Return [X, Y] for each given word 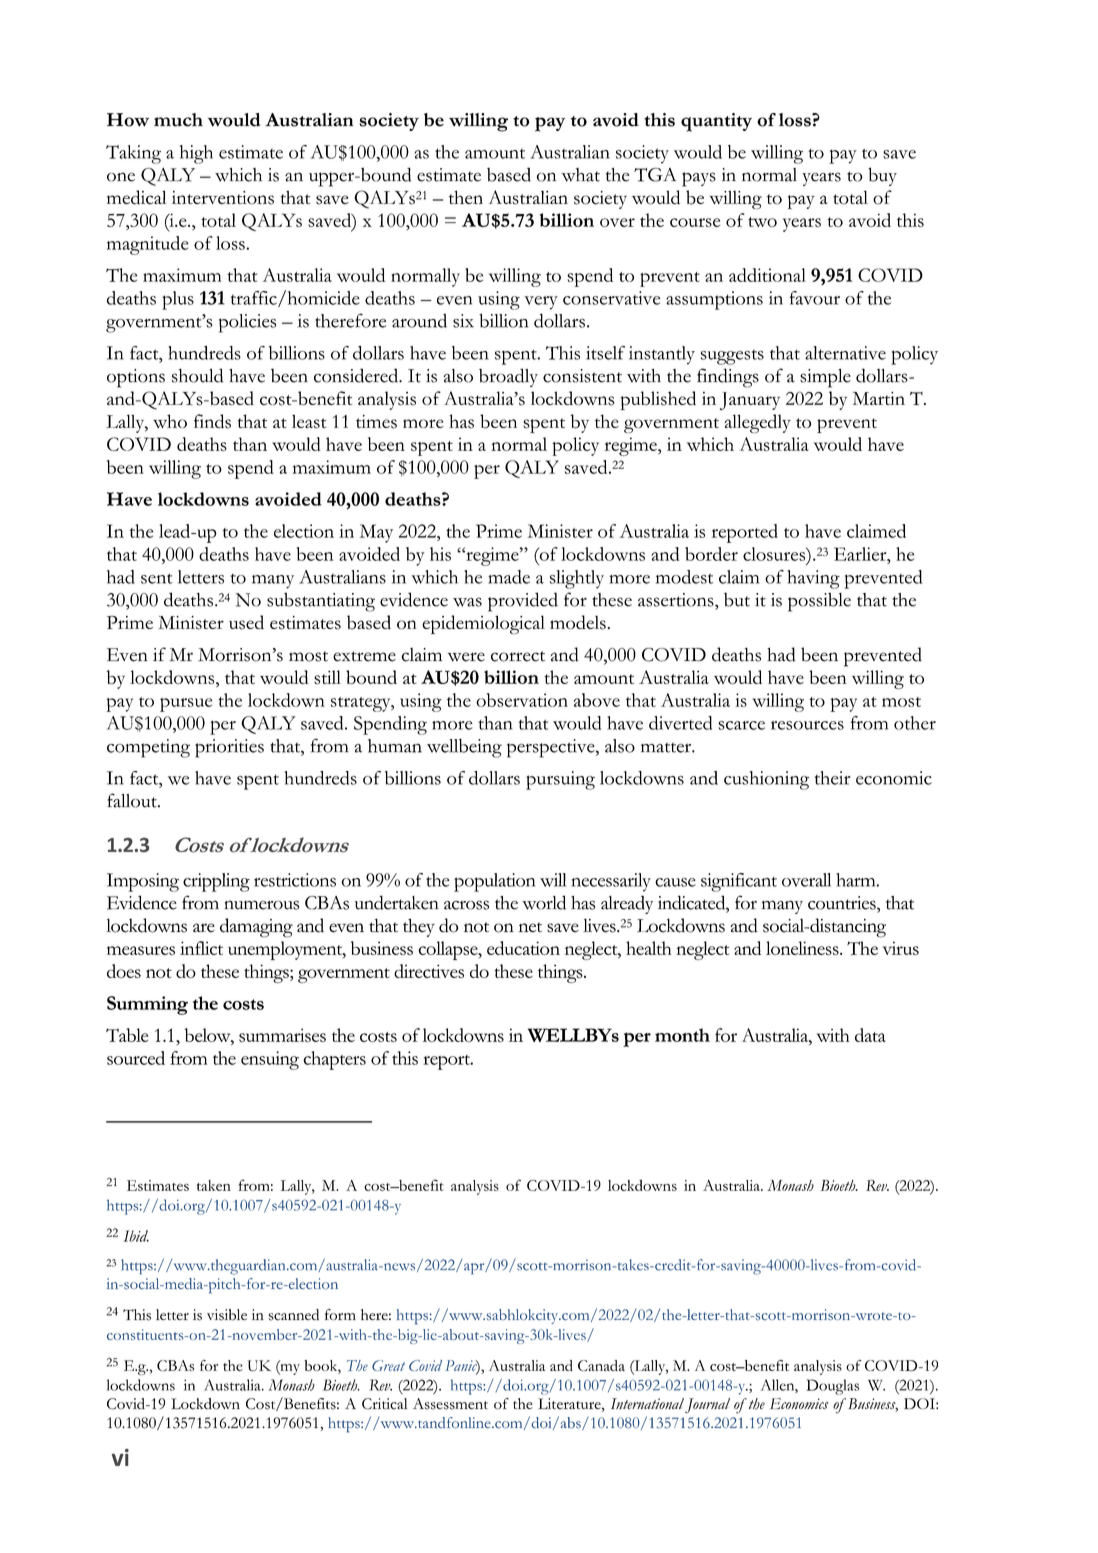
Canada [601, 1365]
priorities [229, 748]
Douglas [832, 1387]
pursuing [560, 780]
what [581, 175]
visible [227, 1315]
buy [882, 176]
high [196, 154]
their [832, 778]
